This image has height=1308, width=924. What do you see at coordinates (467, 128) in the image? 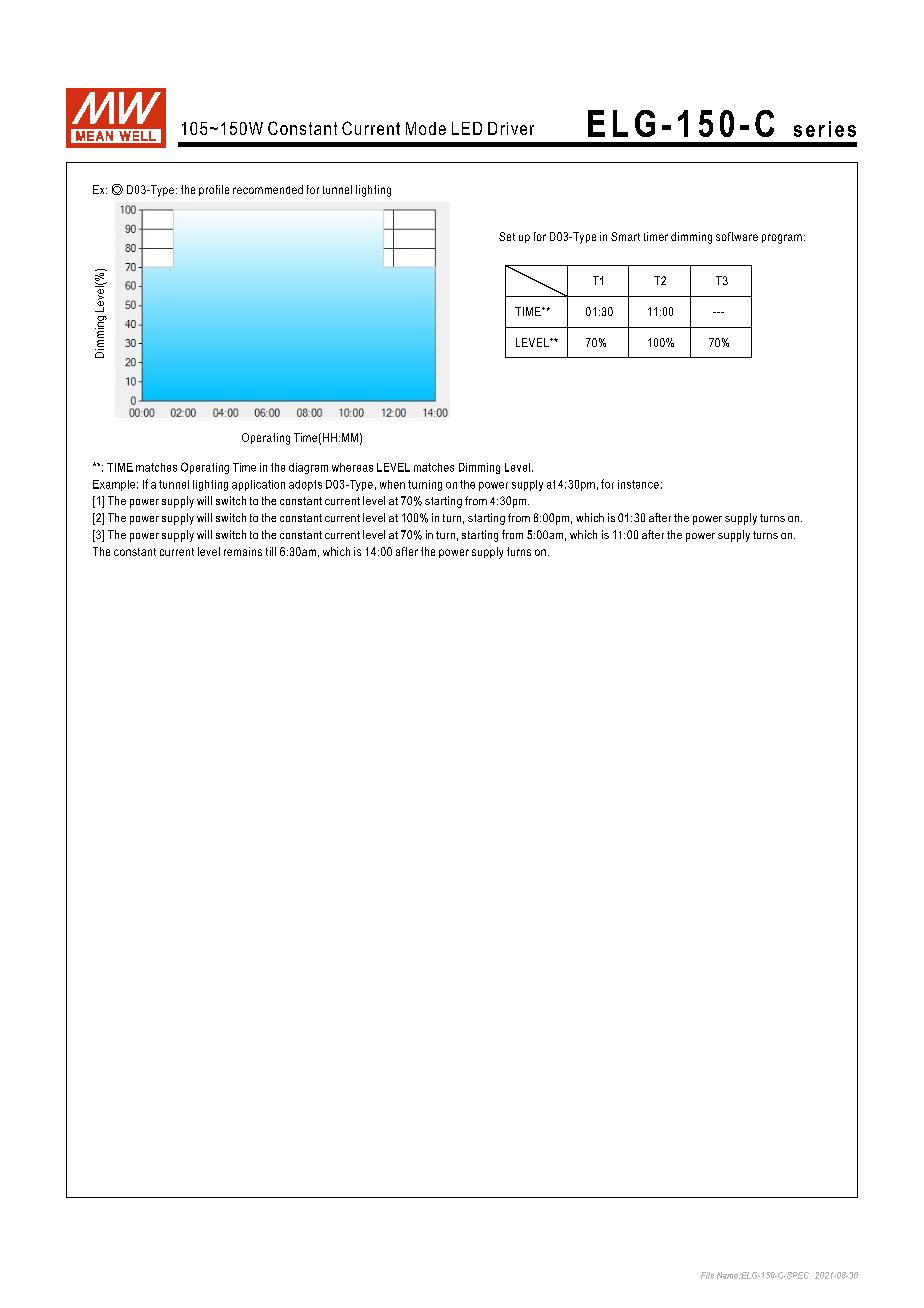
I see `LED` at bounding box center [467, 128].
